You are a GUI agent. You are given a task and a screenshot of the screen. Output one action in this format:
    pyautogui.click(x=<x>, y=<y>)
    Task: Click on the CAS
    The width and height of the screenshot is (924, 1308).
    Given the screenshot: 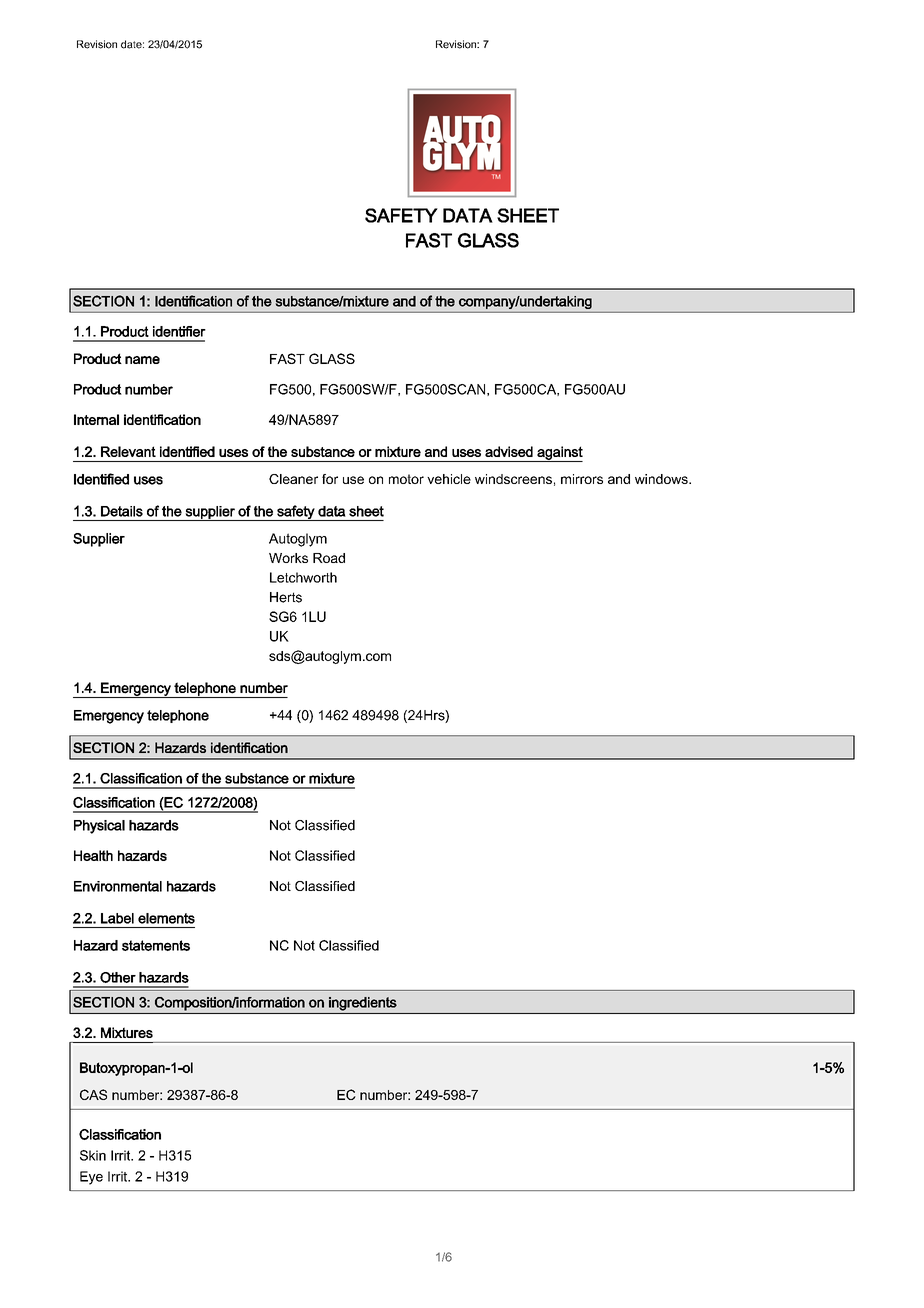 What is the action you would take?
    pyautogui.click(x=93, y=1094)
